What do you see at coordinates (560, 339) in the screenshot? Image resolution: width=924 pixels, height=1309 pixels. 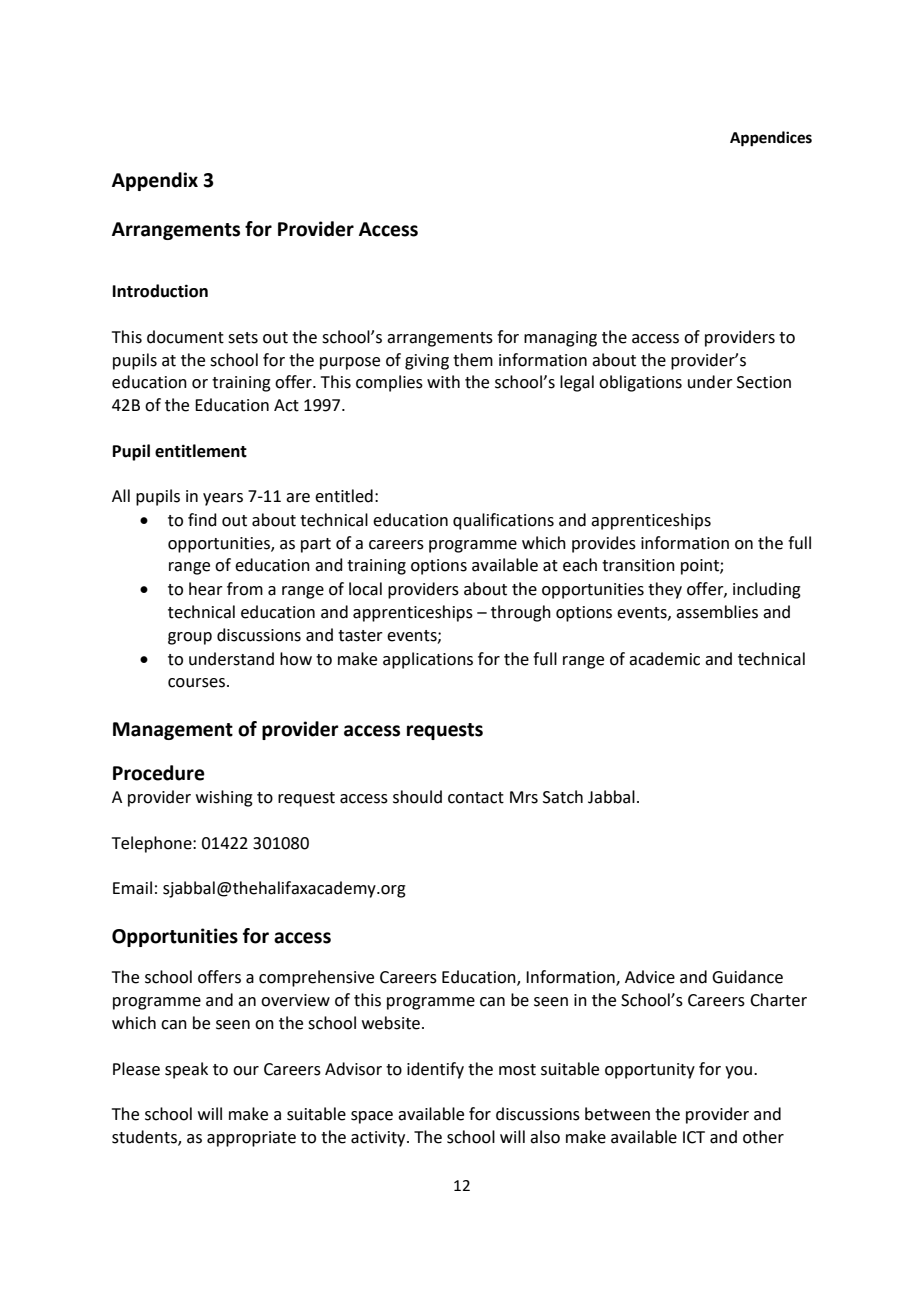 I see `managing` at bounding box center [560, 339].
